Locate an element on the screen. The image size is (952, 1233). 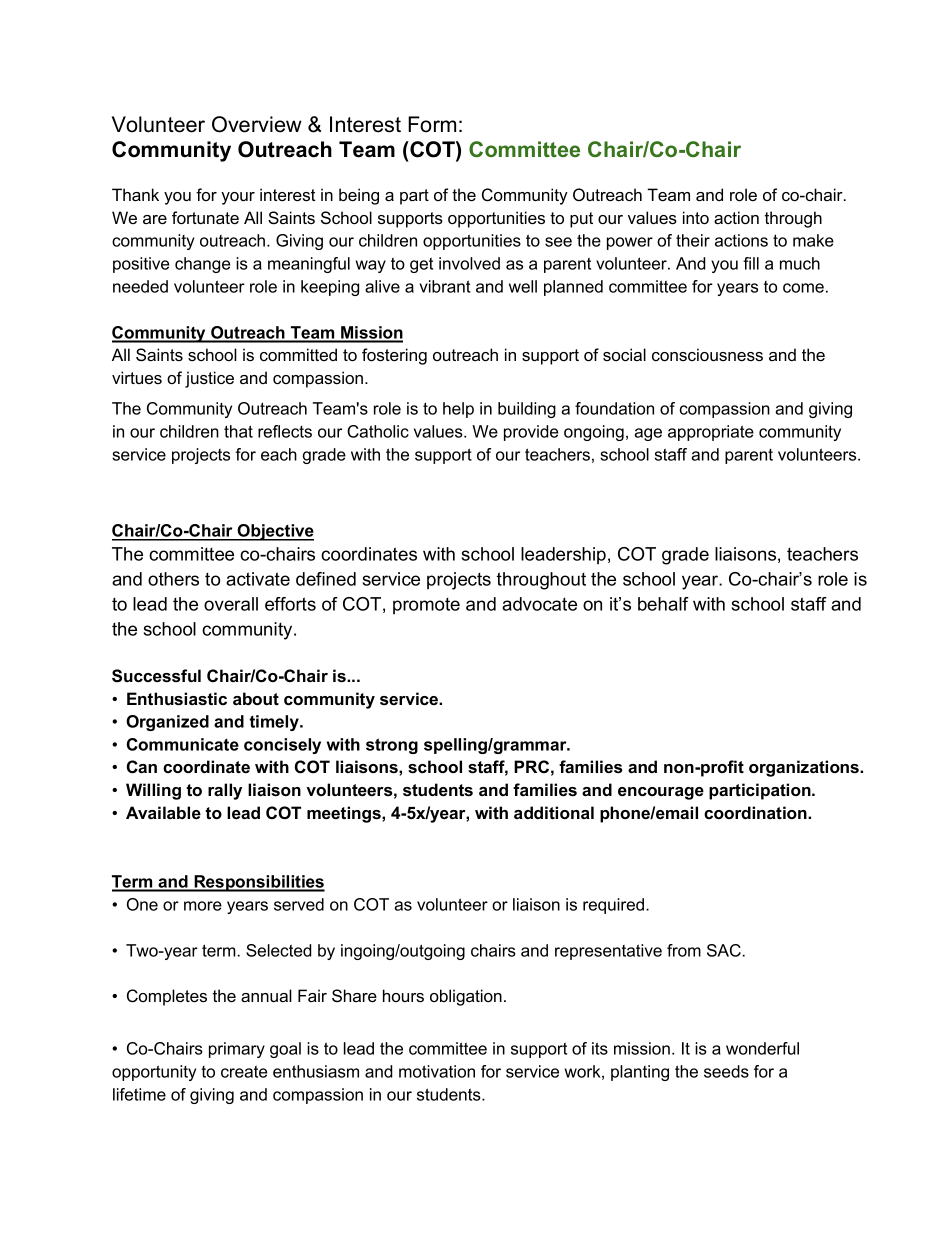
Overview is located at coordinates (257, 124).
